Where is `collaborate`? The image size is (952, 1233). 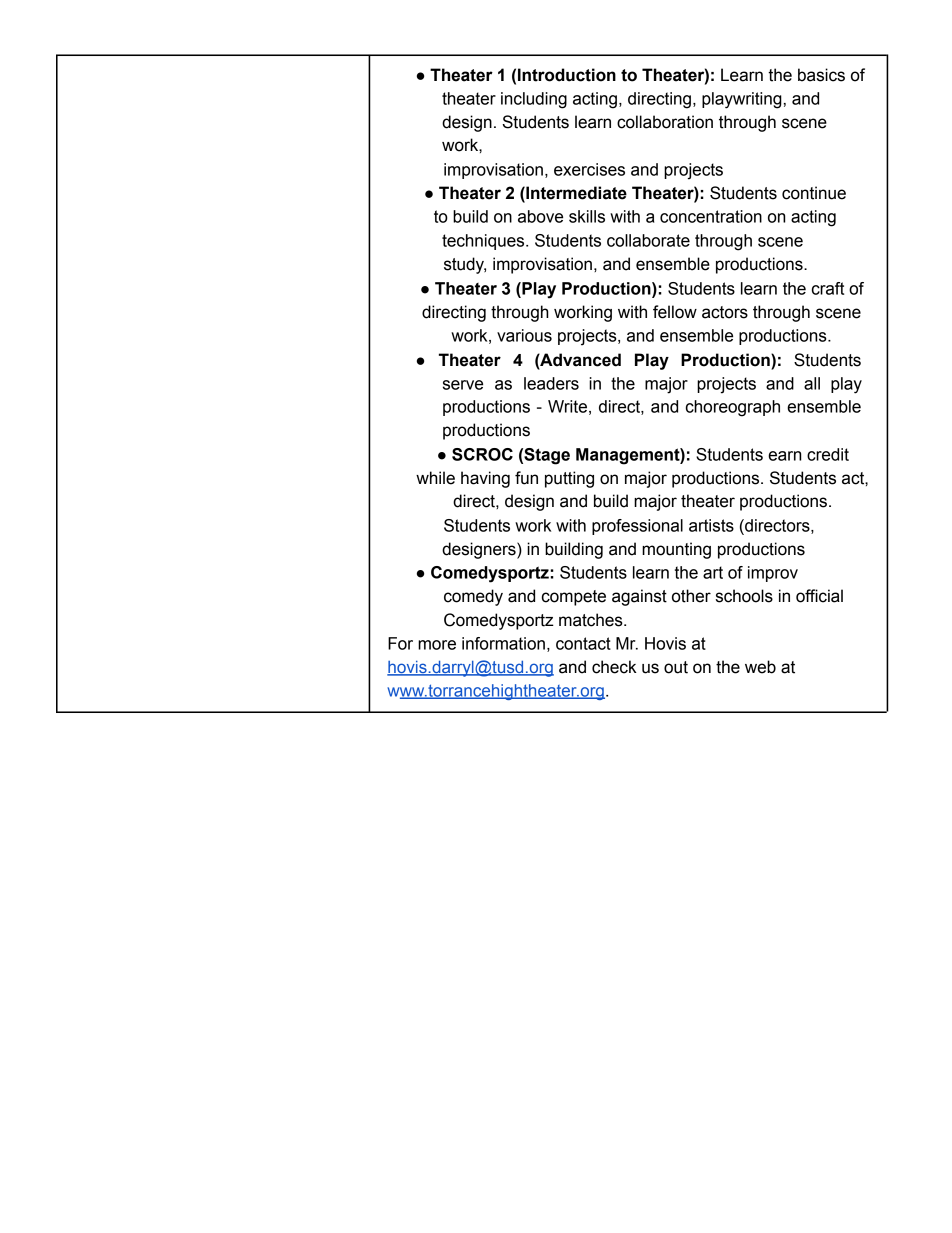 collaborate is located at coordinates (648, 240).
